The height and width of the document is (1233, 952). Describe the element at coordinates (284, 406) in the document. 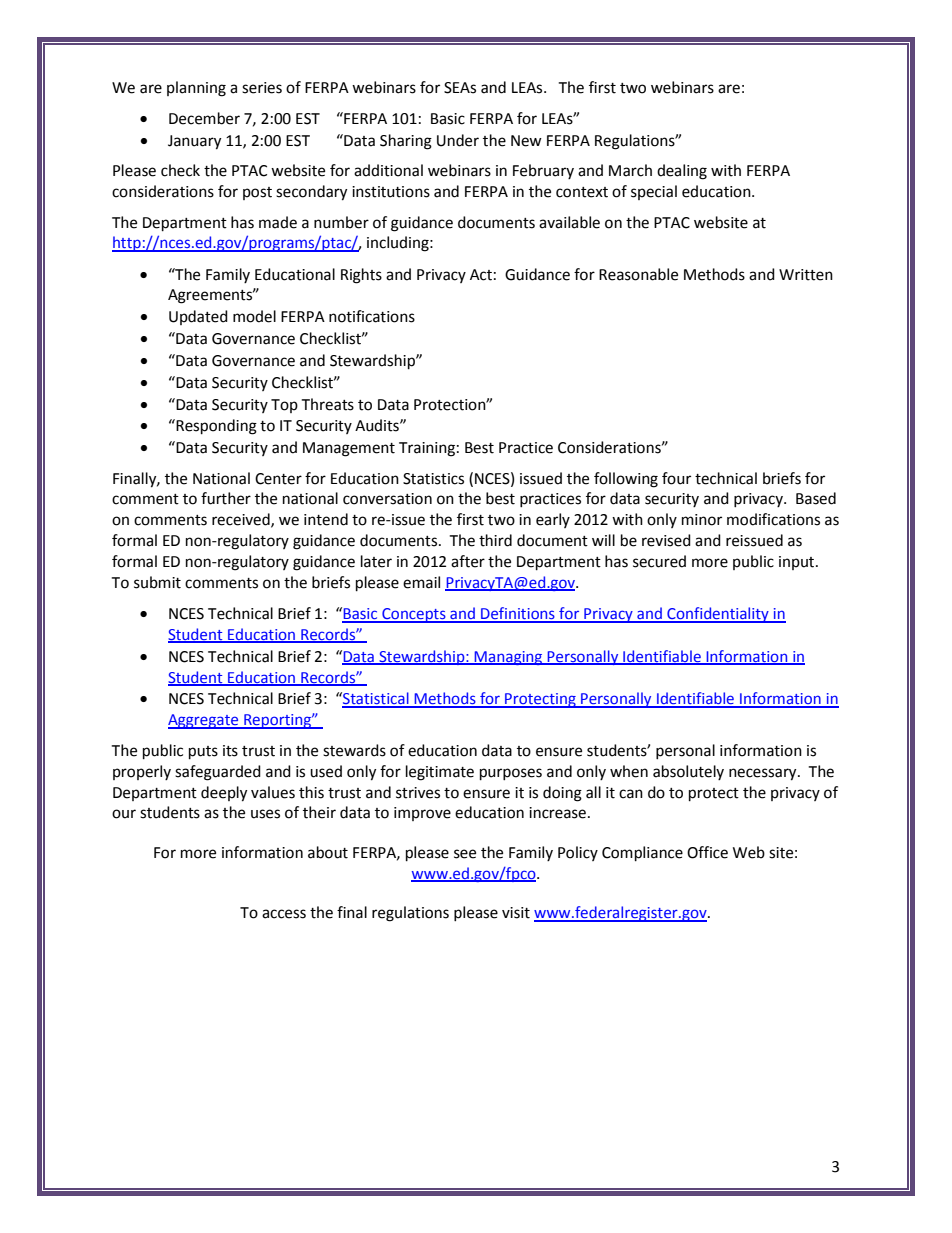

I see `Top` at that location.
